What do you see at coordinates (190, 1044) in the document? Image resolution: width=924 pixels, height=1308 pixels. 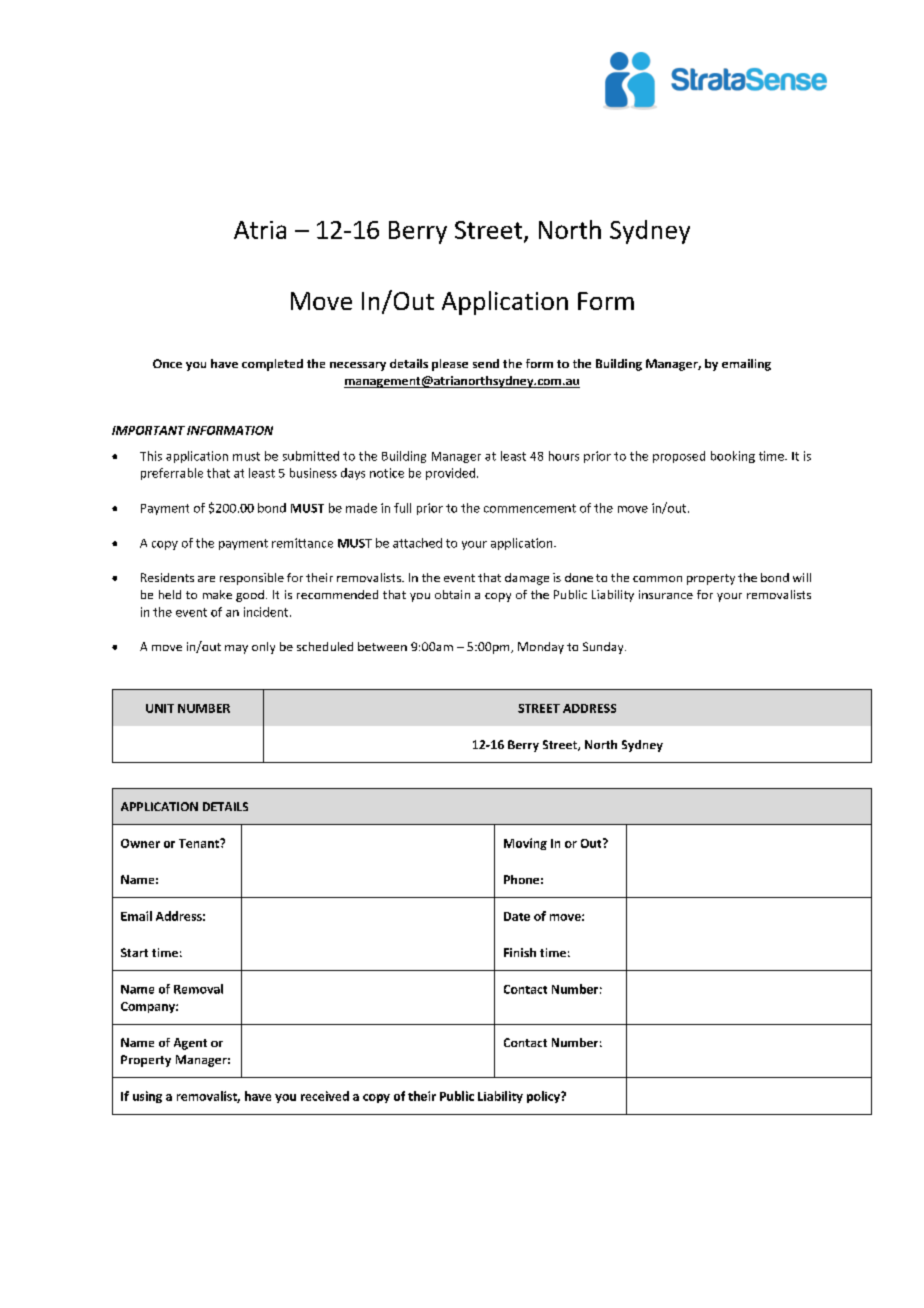 I see `Agent` at bounding box center [190, 1044].
